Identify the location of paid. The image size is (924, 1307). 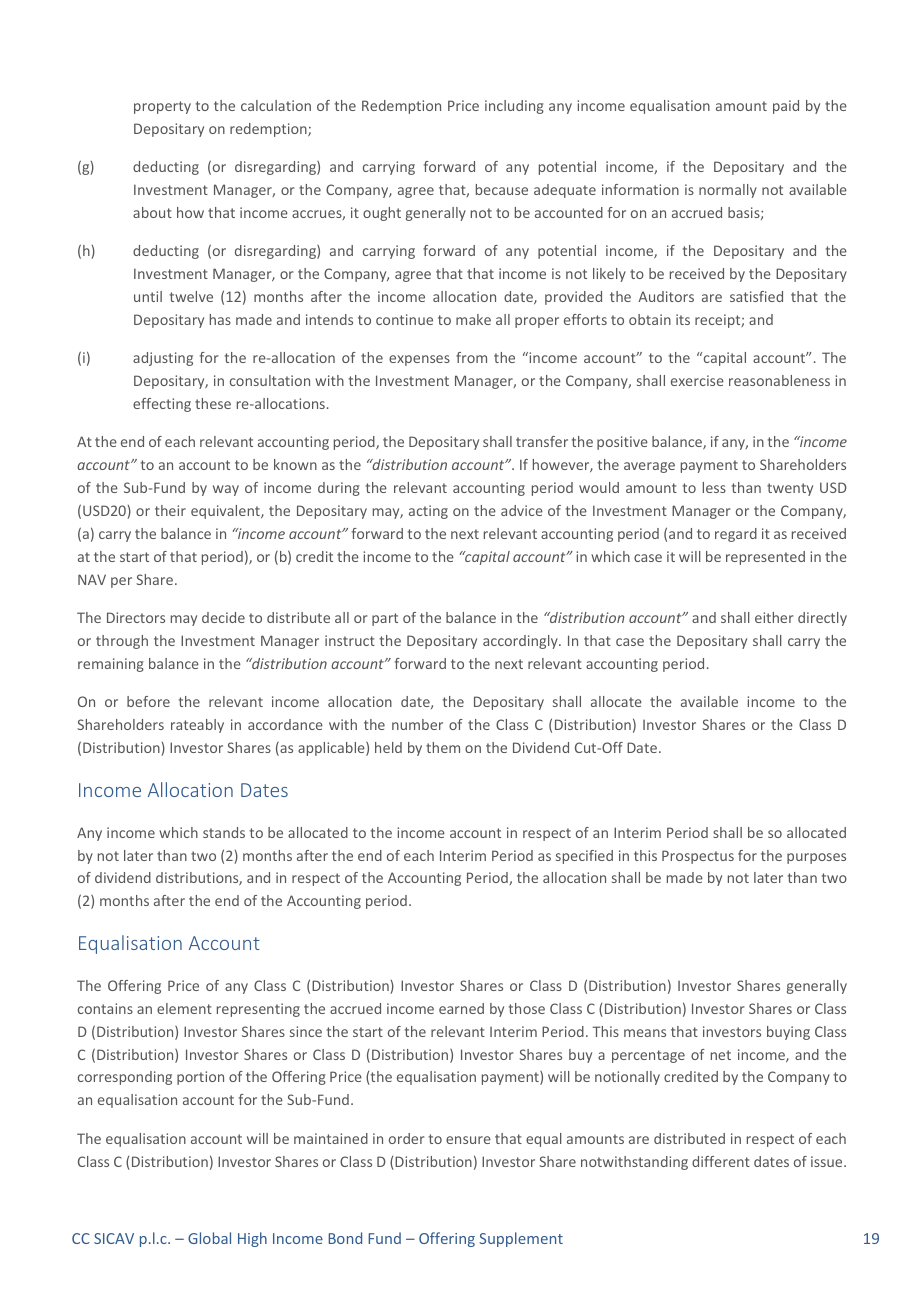
(786, 107).
